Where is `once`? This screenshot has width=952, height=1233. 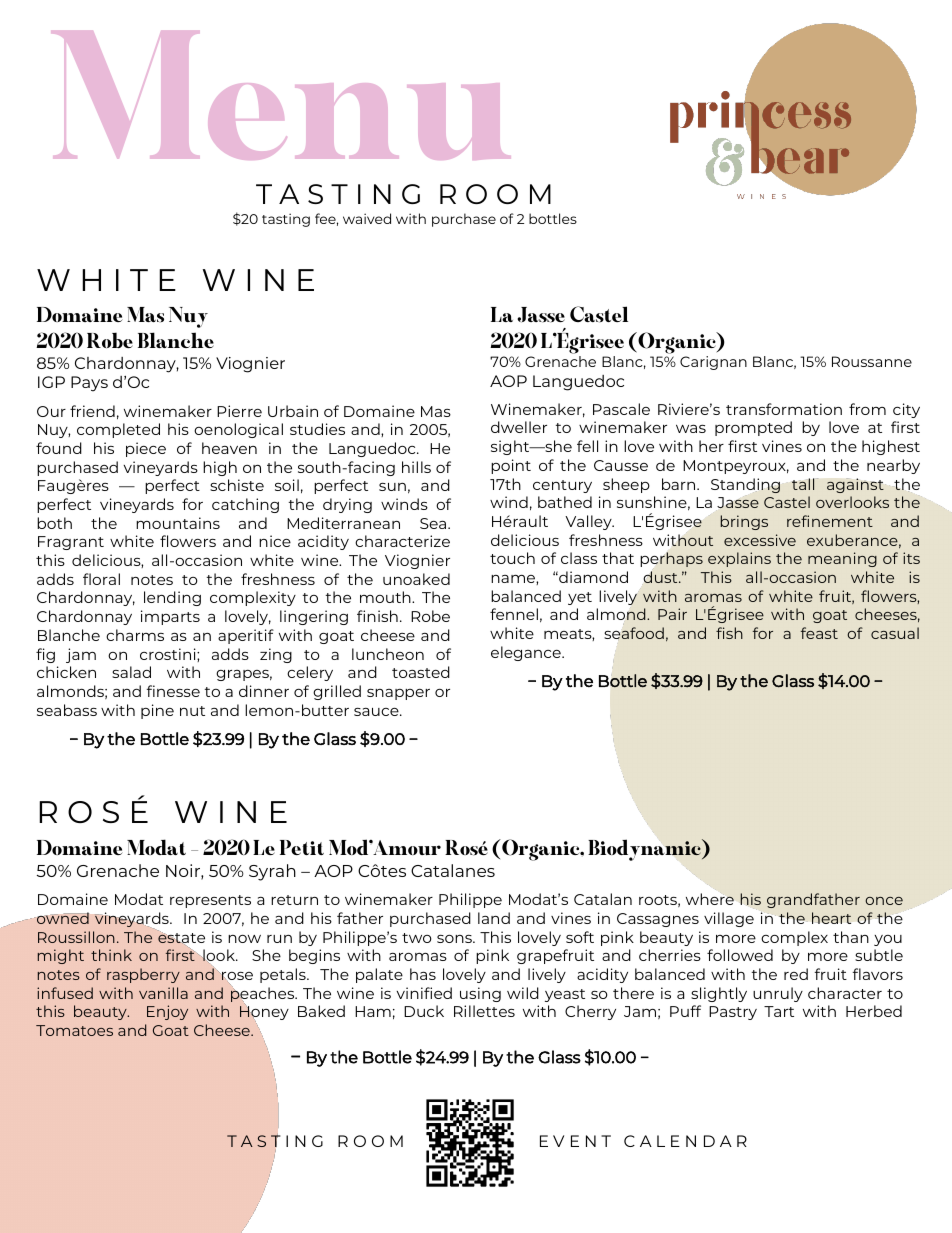
once is located at coordinates (884, 901).
